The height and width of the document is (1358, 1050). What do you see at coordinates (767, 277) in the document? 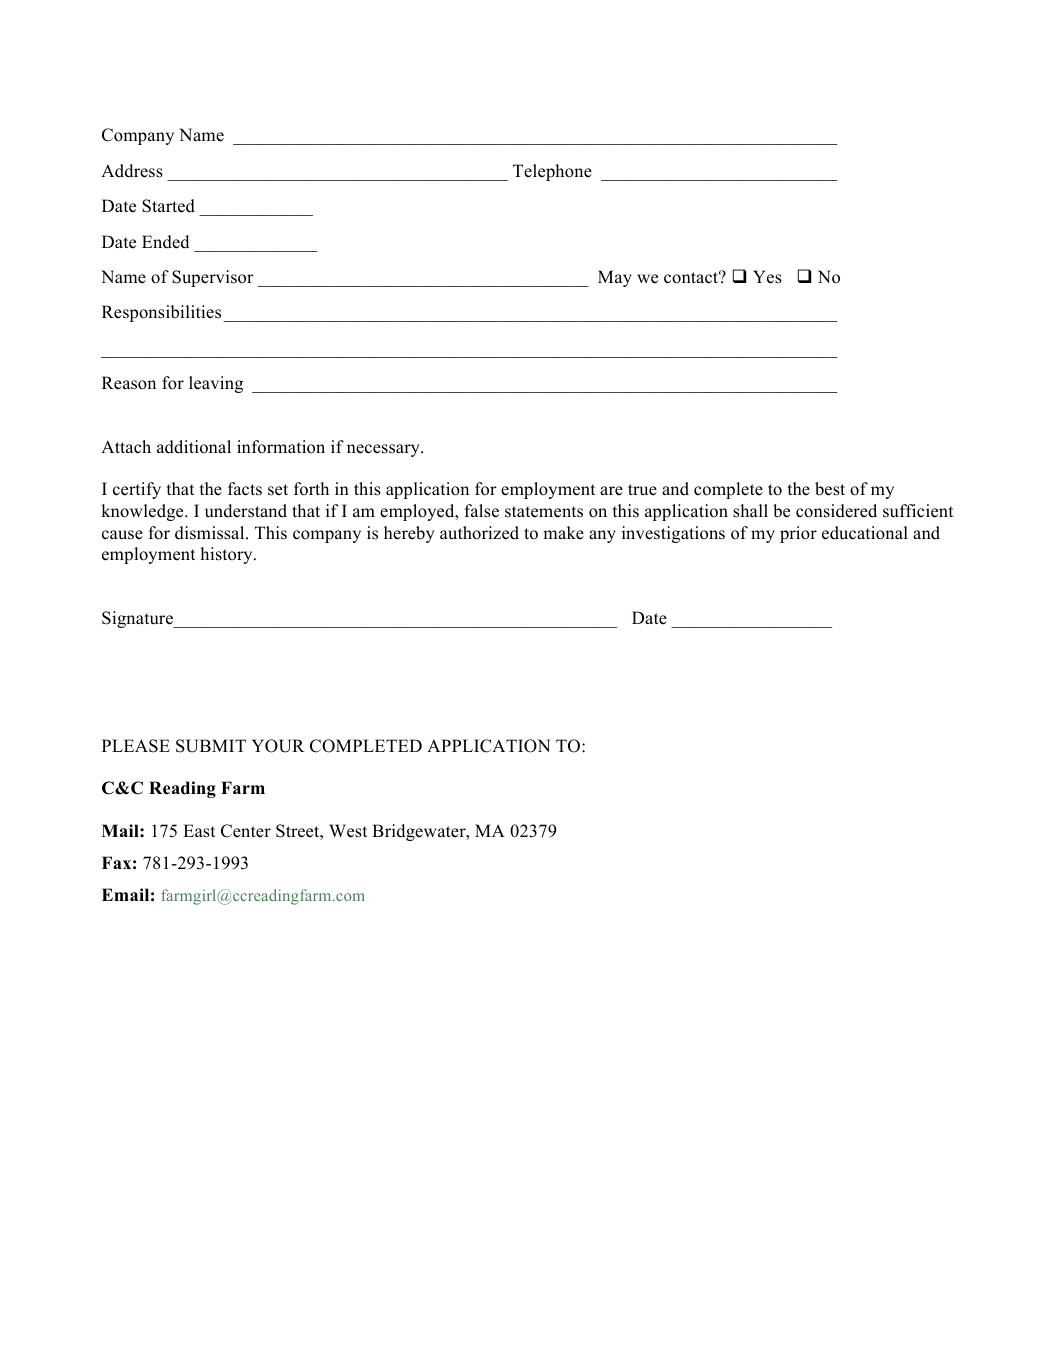
I see `Yes` at bounding box center [767, 277].
